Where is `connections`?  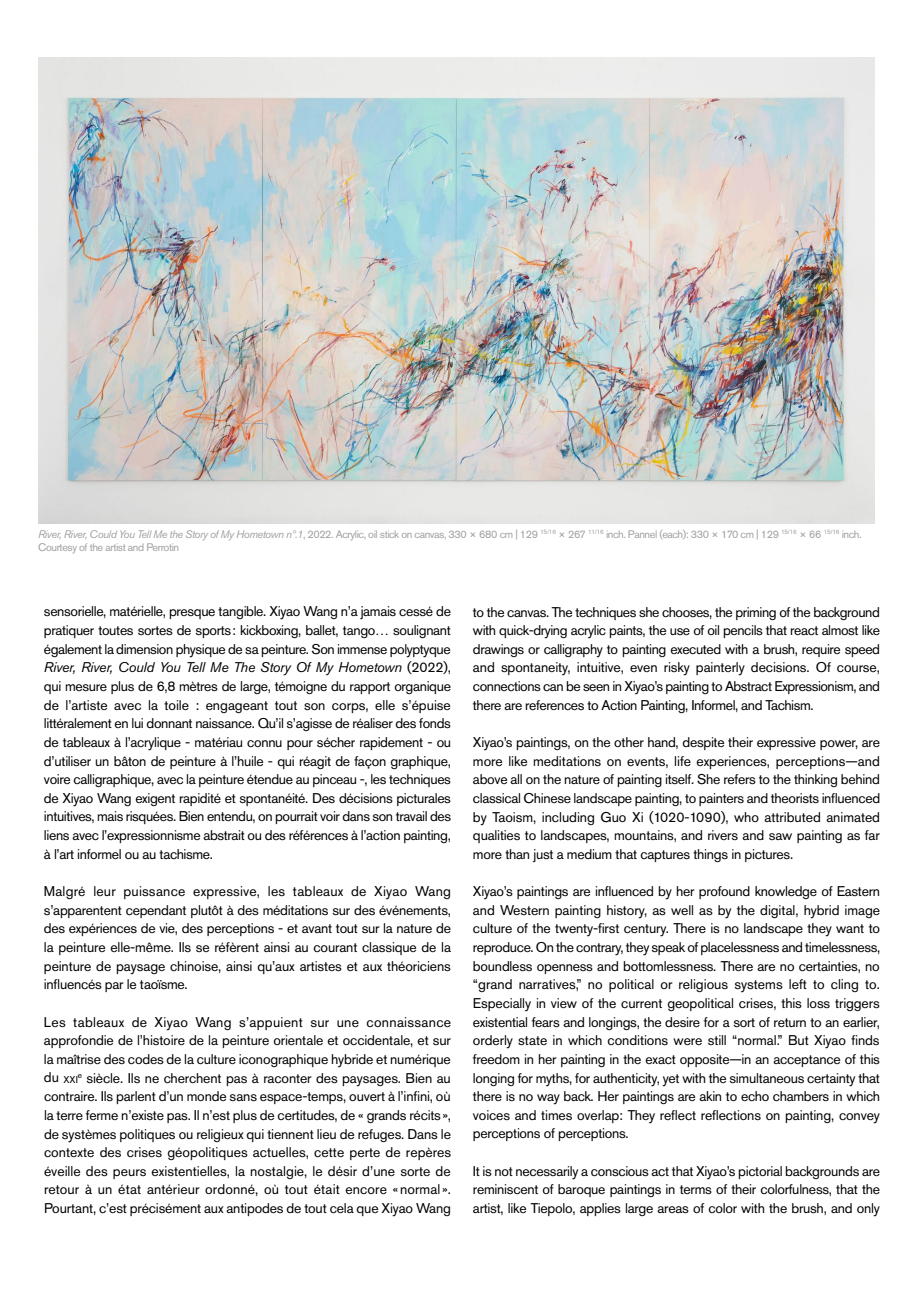 connections is located at coordinates (507, 686).
